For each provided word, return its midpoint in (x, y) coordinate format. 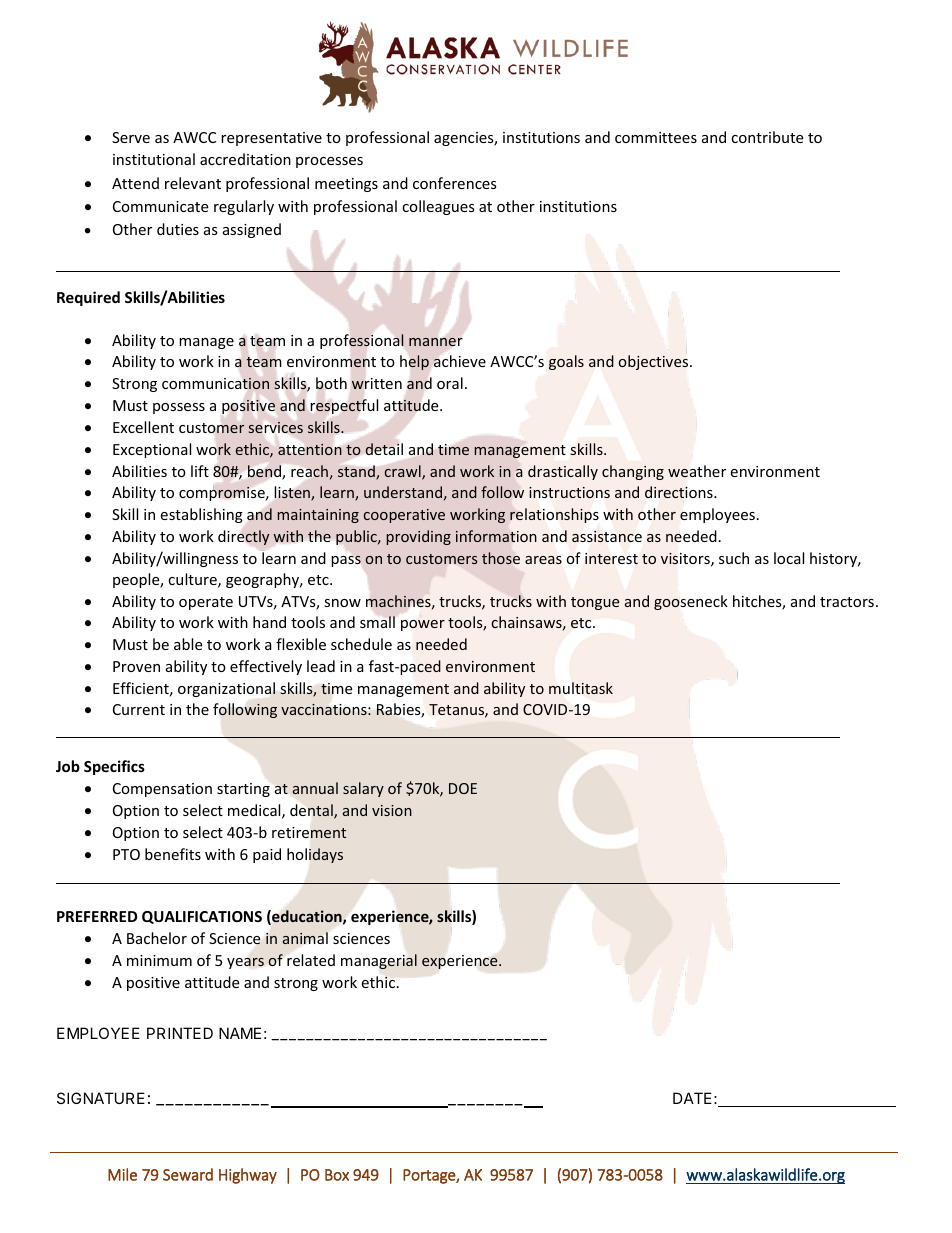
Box (337, 1175)
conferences (455, 183)
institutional (154, 159)
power (423, 625)
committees (656, 137)
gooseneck (691, 602)
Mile (122, 1174)
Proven (136, 666)
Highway (248, 1176)
